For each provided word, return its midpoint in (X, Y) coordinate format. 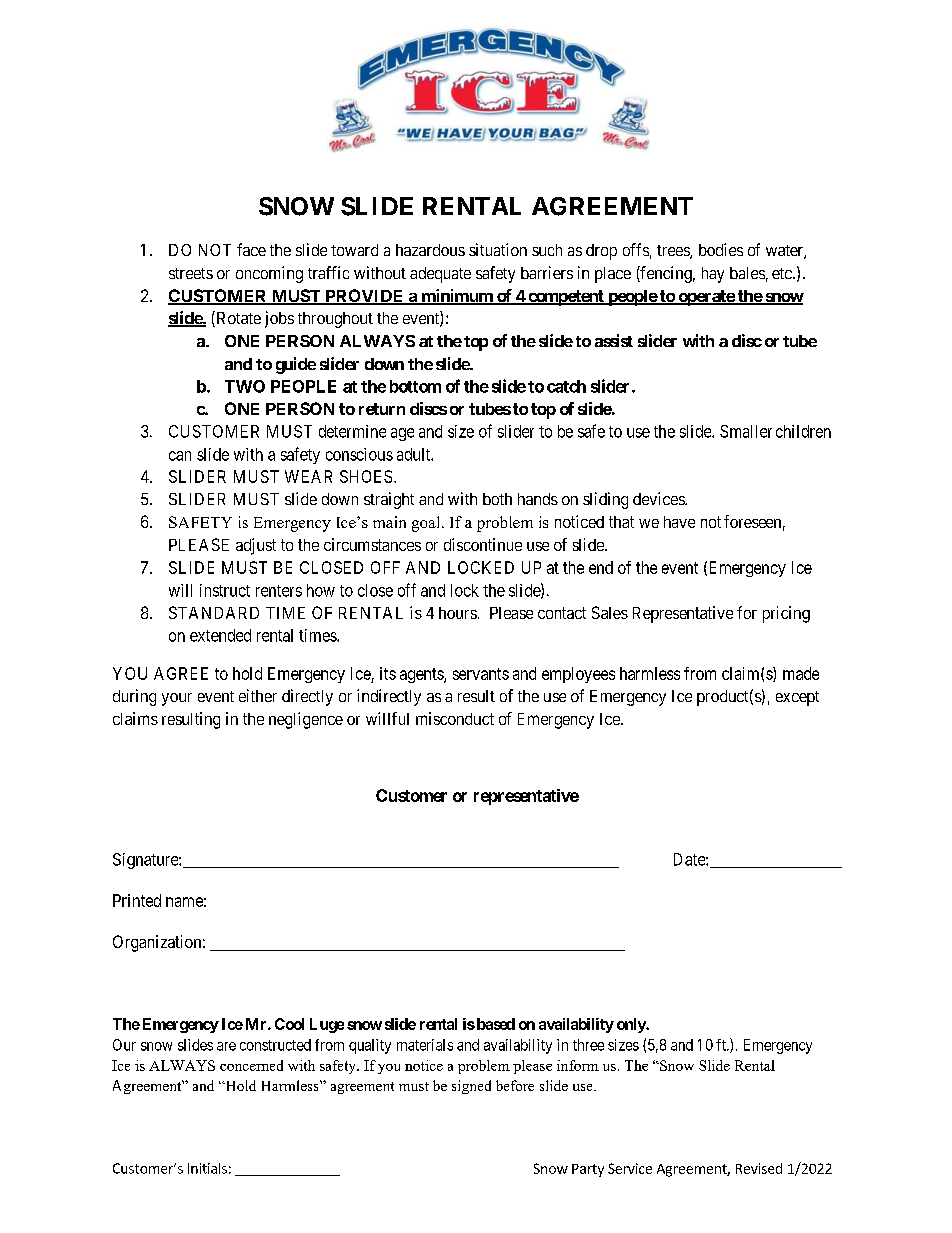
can (180, 456)
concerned (251, 1065)
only (632, 1025)
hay (713, 275)
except (797, 698)
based (494, 1024)
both (497, 499)
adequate (440, 275)
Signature (146, 861)
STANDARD (214, 612)
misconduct (455, 718)
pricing (786, 614)
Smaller (746, 431)
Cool (289, 1024)
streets (191, 273)
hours (458, 613)
